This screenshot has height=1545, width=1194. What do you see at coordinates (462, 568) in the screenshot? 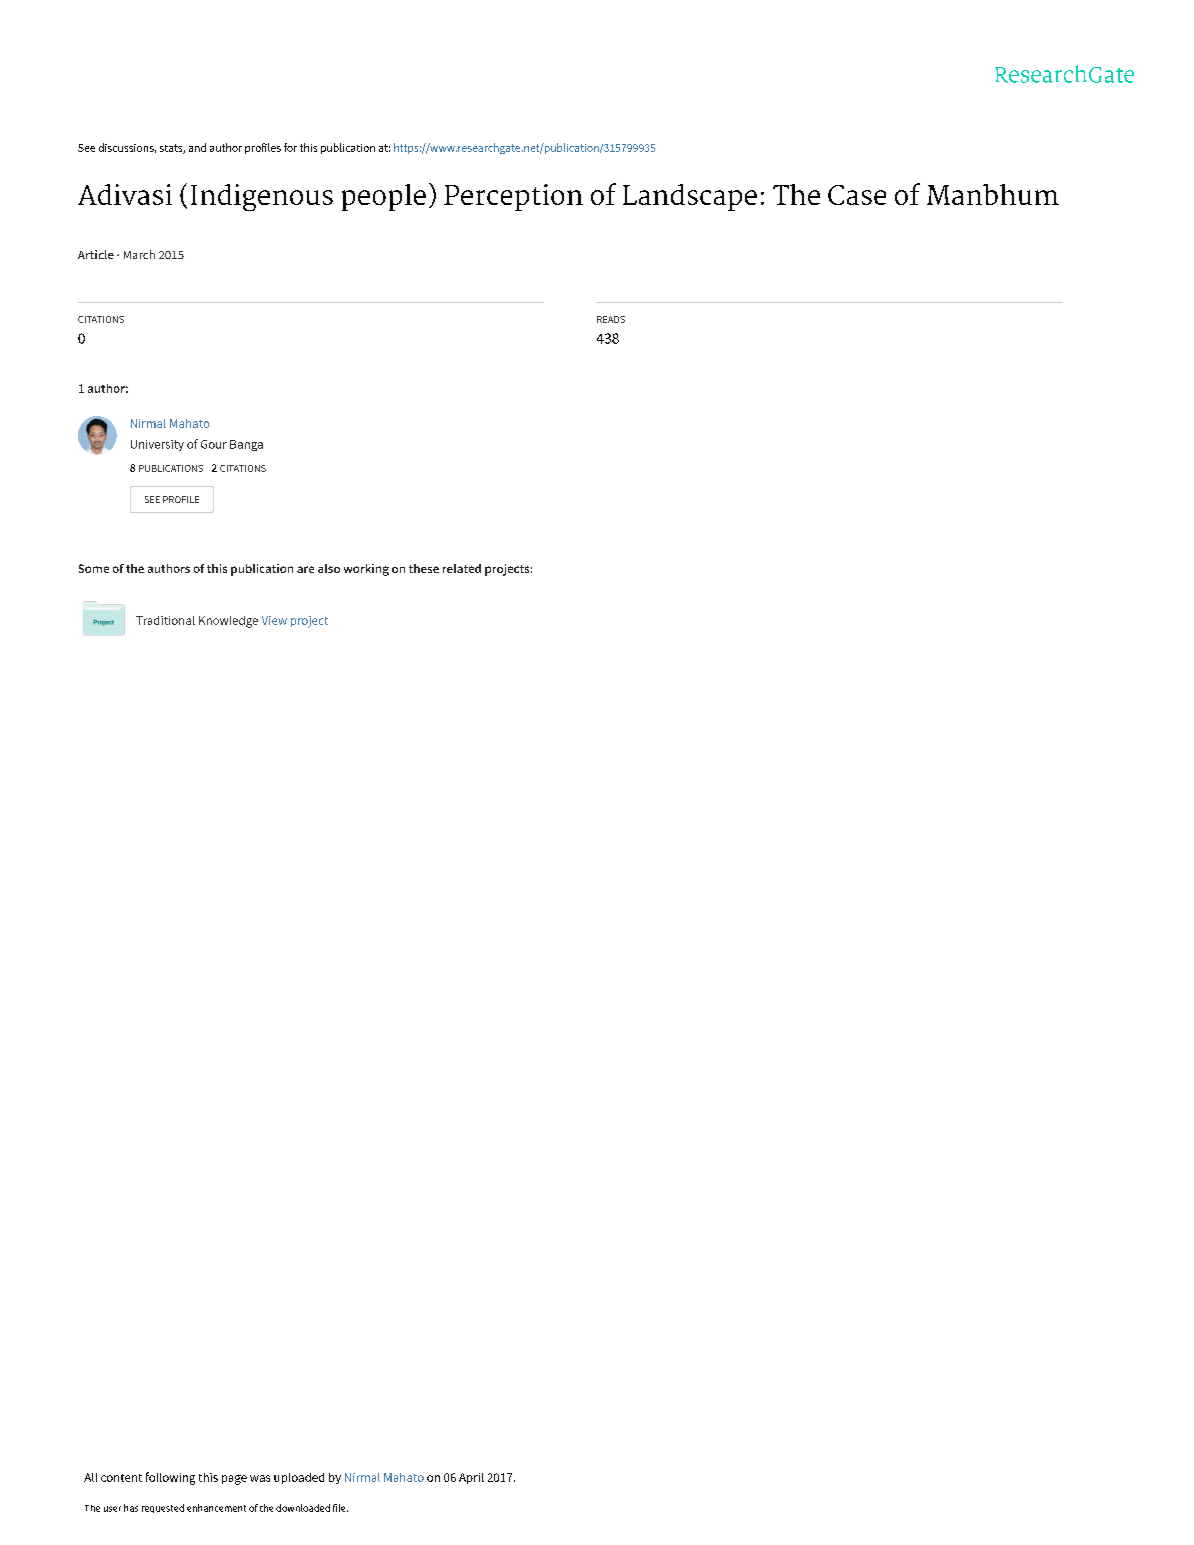
I see `related` at bounding box center [462, 568].
